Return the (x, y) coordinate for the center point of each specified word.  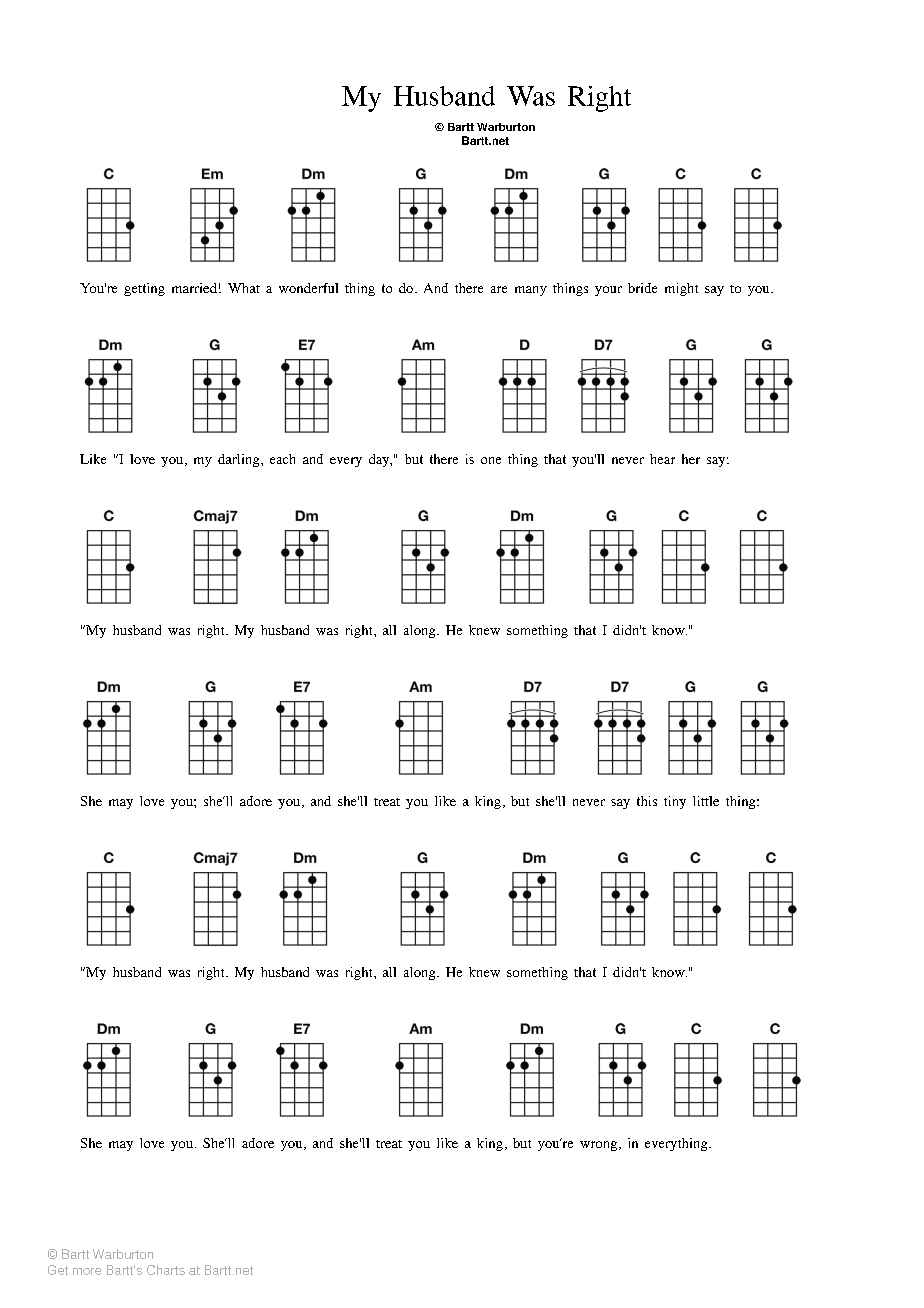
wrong (598, 1146)
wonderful (308, 288)
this (647, 801)
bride (642, 288)
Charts (166, 1270)
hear (662, 459)
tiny (675, 802)
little (706, 801)
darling (240, 460)
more (87, 1271)
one (491, 460)
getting (144, 289)
